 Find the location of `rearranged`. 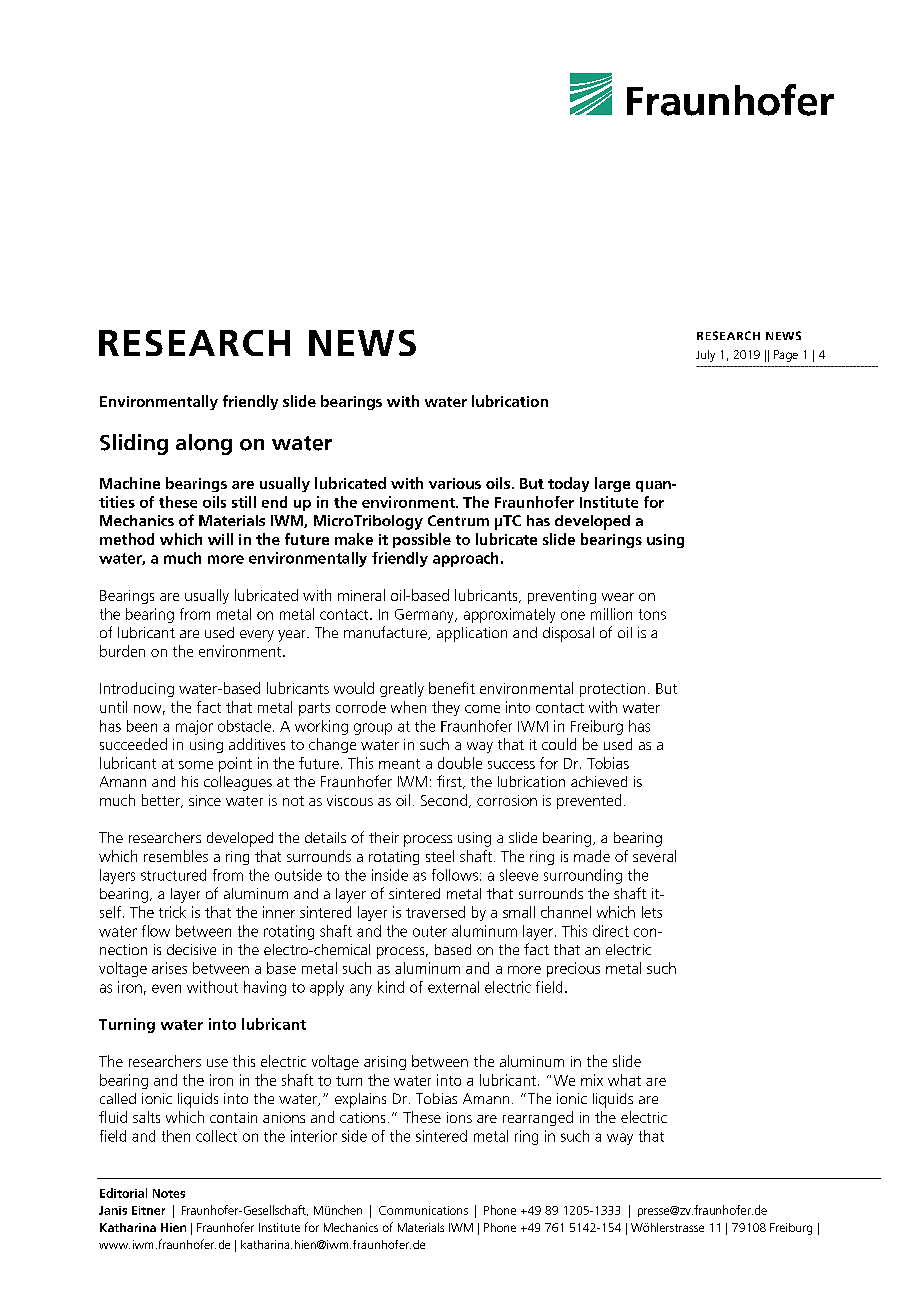

rearranged is located at coordinates (538, 1118).
